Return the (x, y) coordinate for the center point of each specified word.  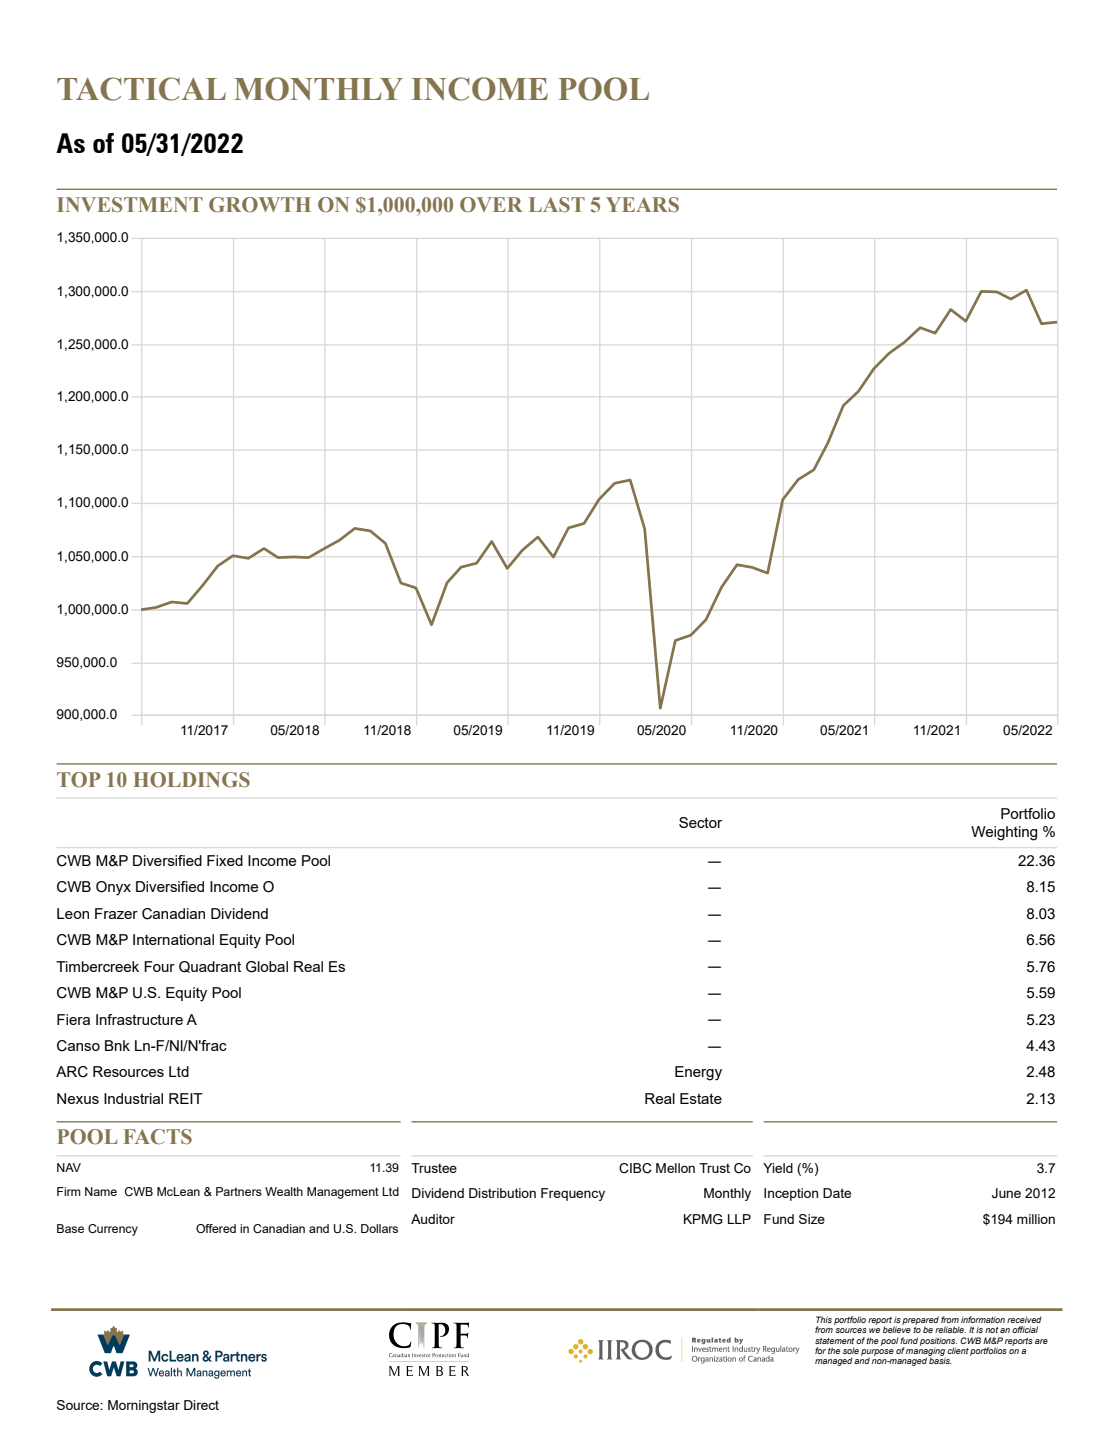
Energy (698, 1073)
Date (837, 1193)
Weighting (1004, 833)
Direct (201, 1405)
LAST (557, 205)
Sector (700, 822)
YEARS (642, 204)
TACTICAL (141, 89)
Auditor (433, 1219)
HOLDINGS (192, 780)
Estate (701, 1098)
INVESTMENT (130, 205)
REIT (186, 1098)
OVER (491, 205)
